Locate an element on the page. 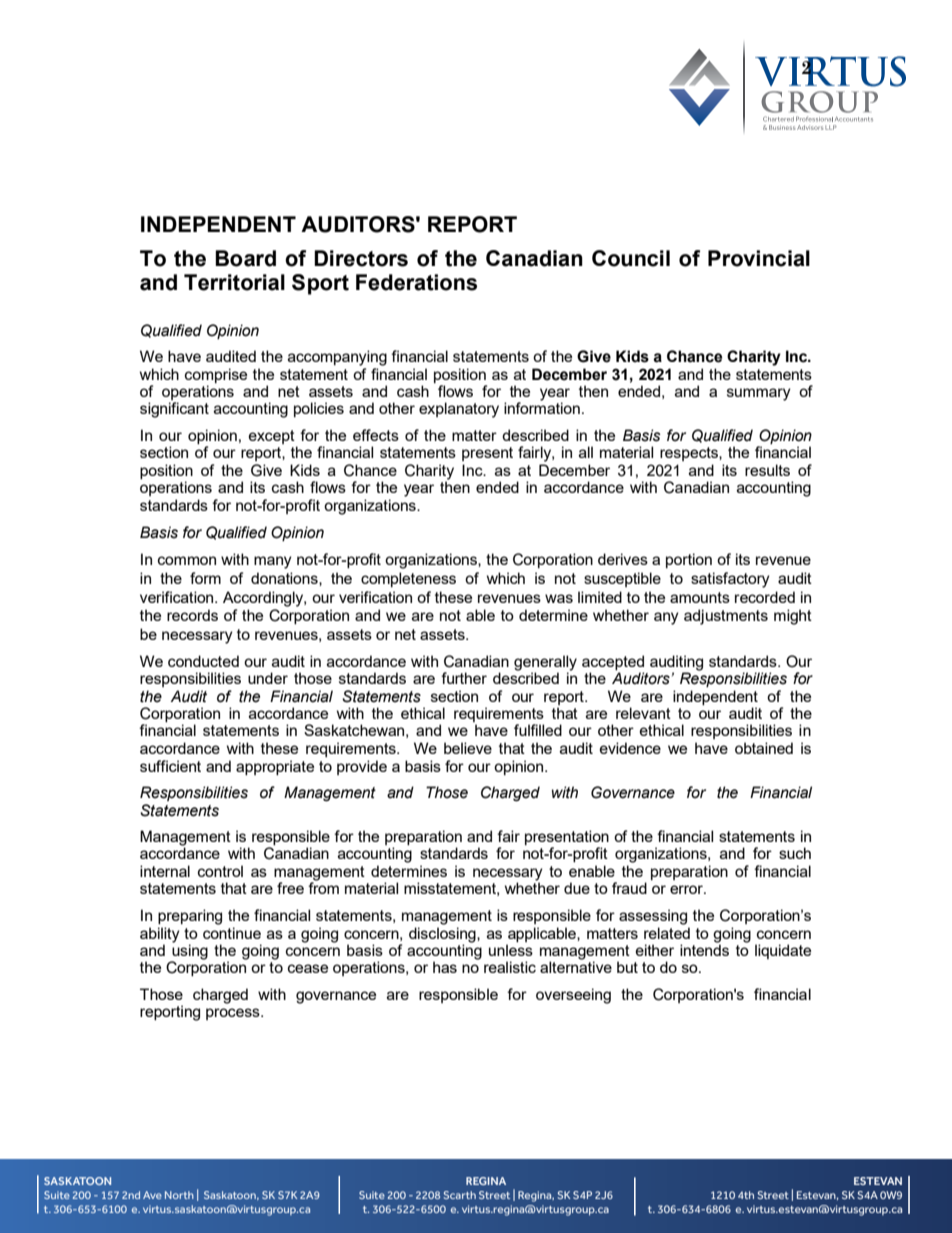  disclosing is located at coordinates (443, 935).
